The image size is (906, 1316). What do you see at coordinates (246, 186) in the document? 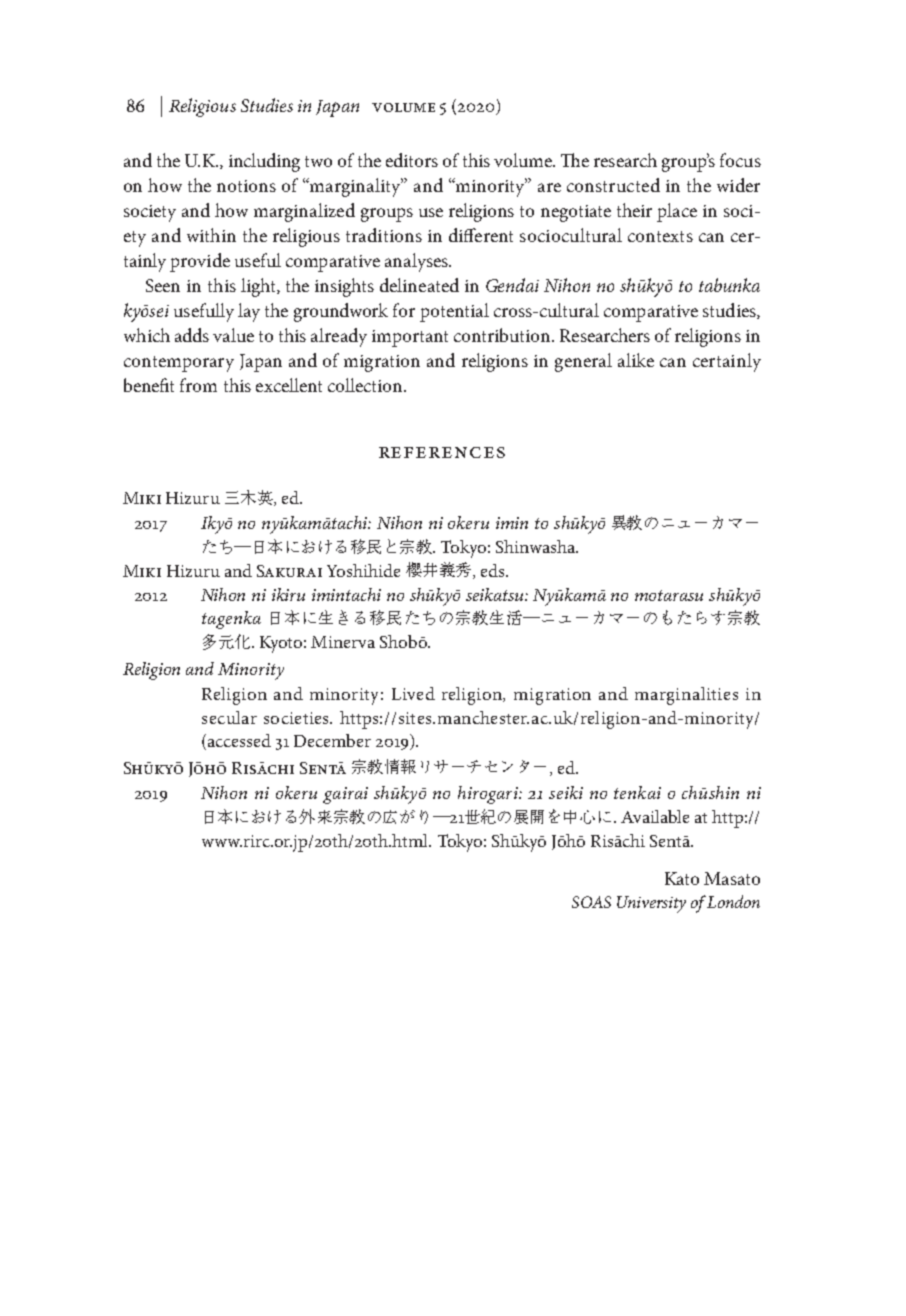
I see `notions` at bounding box center [246, 186].
